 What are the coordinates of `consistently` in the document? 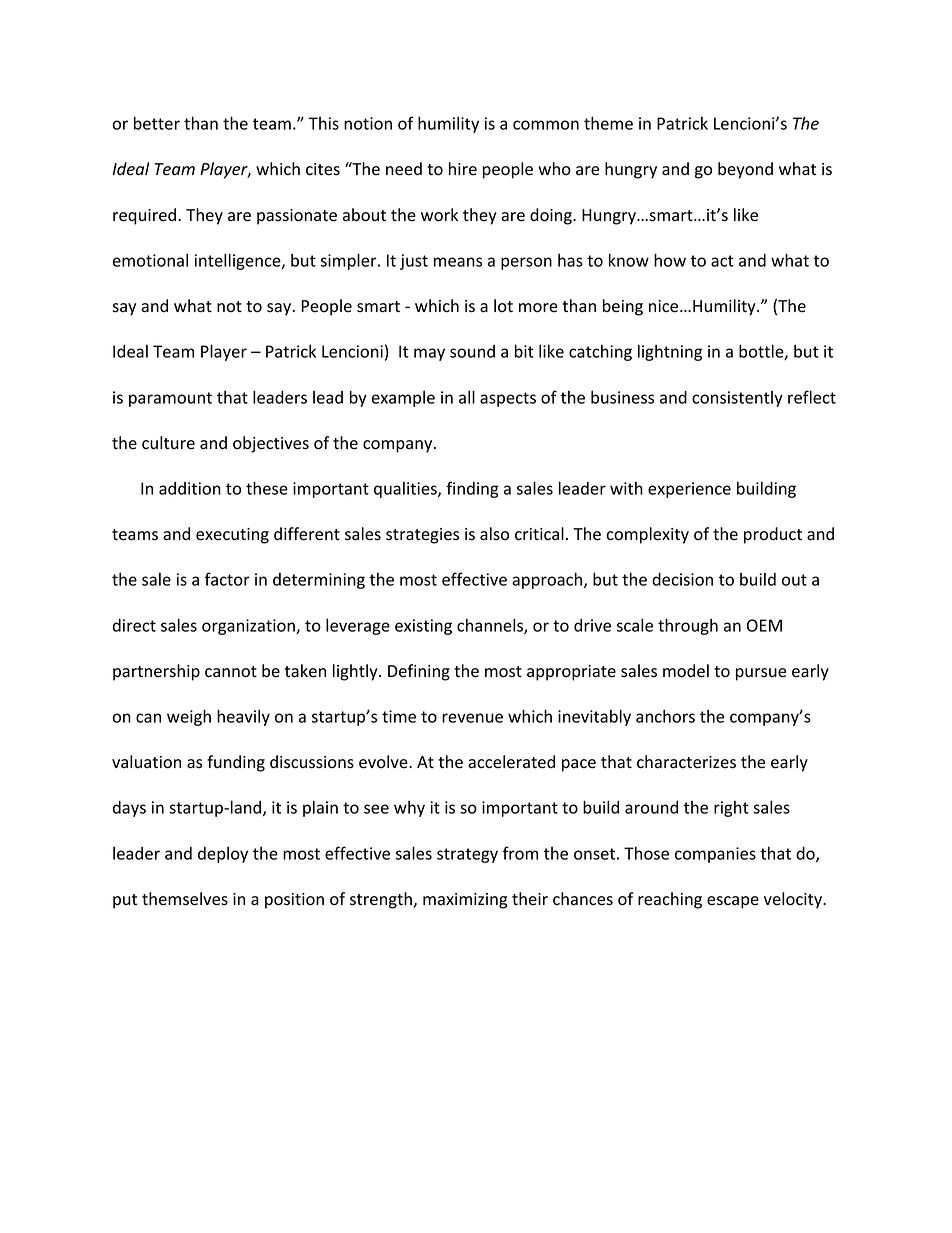 It's located at (737, 399).
